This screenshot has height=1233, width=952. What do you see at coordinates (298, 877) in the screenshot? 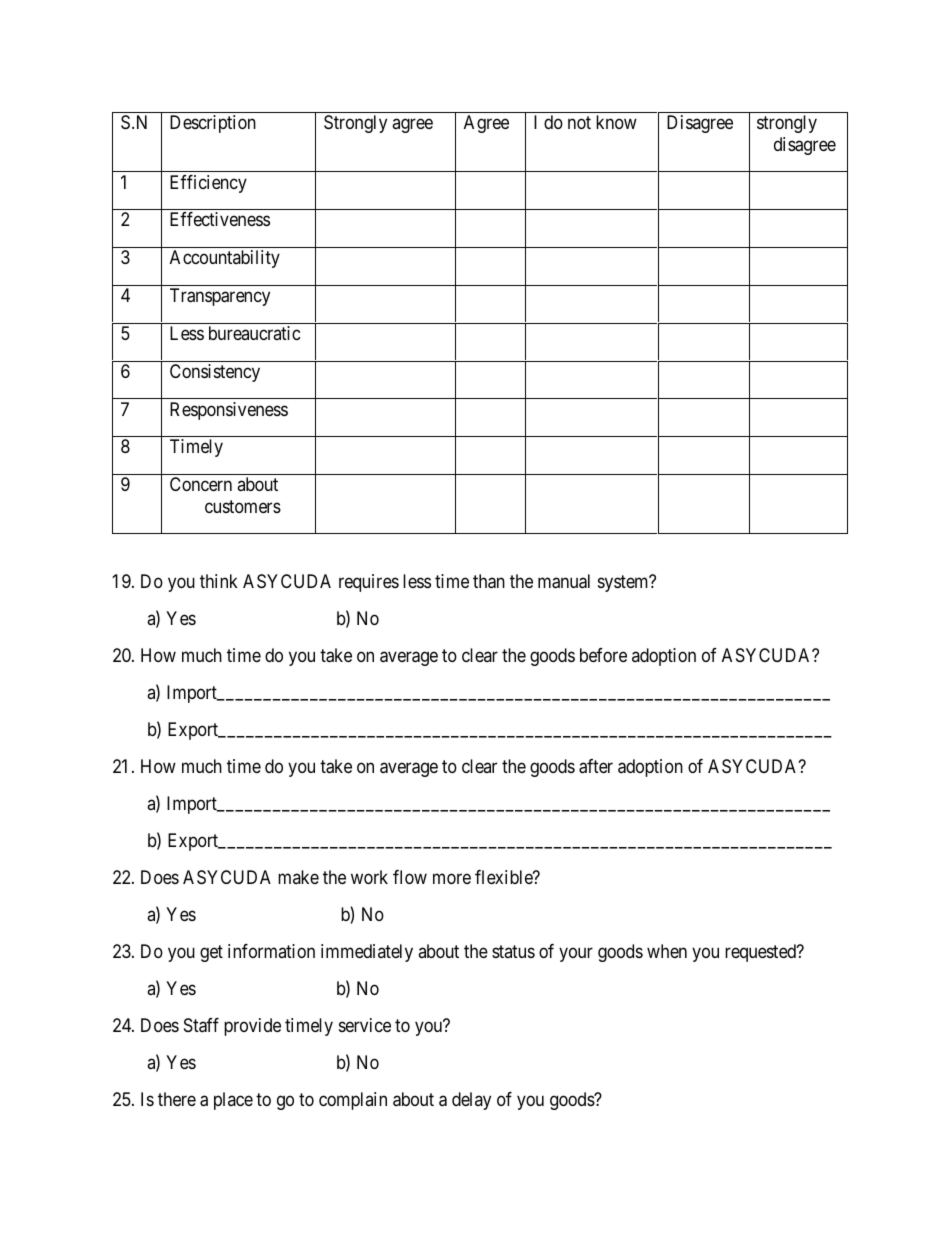
I see `make` at bounding box center [298, 877].
